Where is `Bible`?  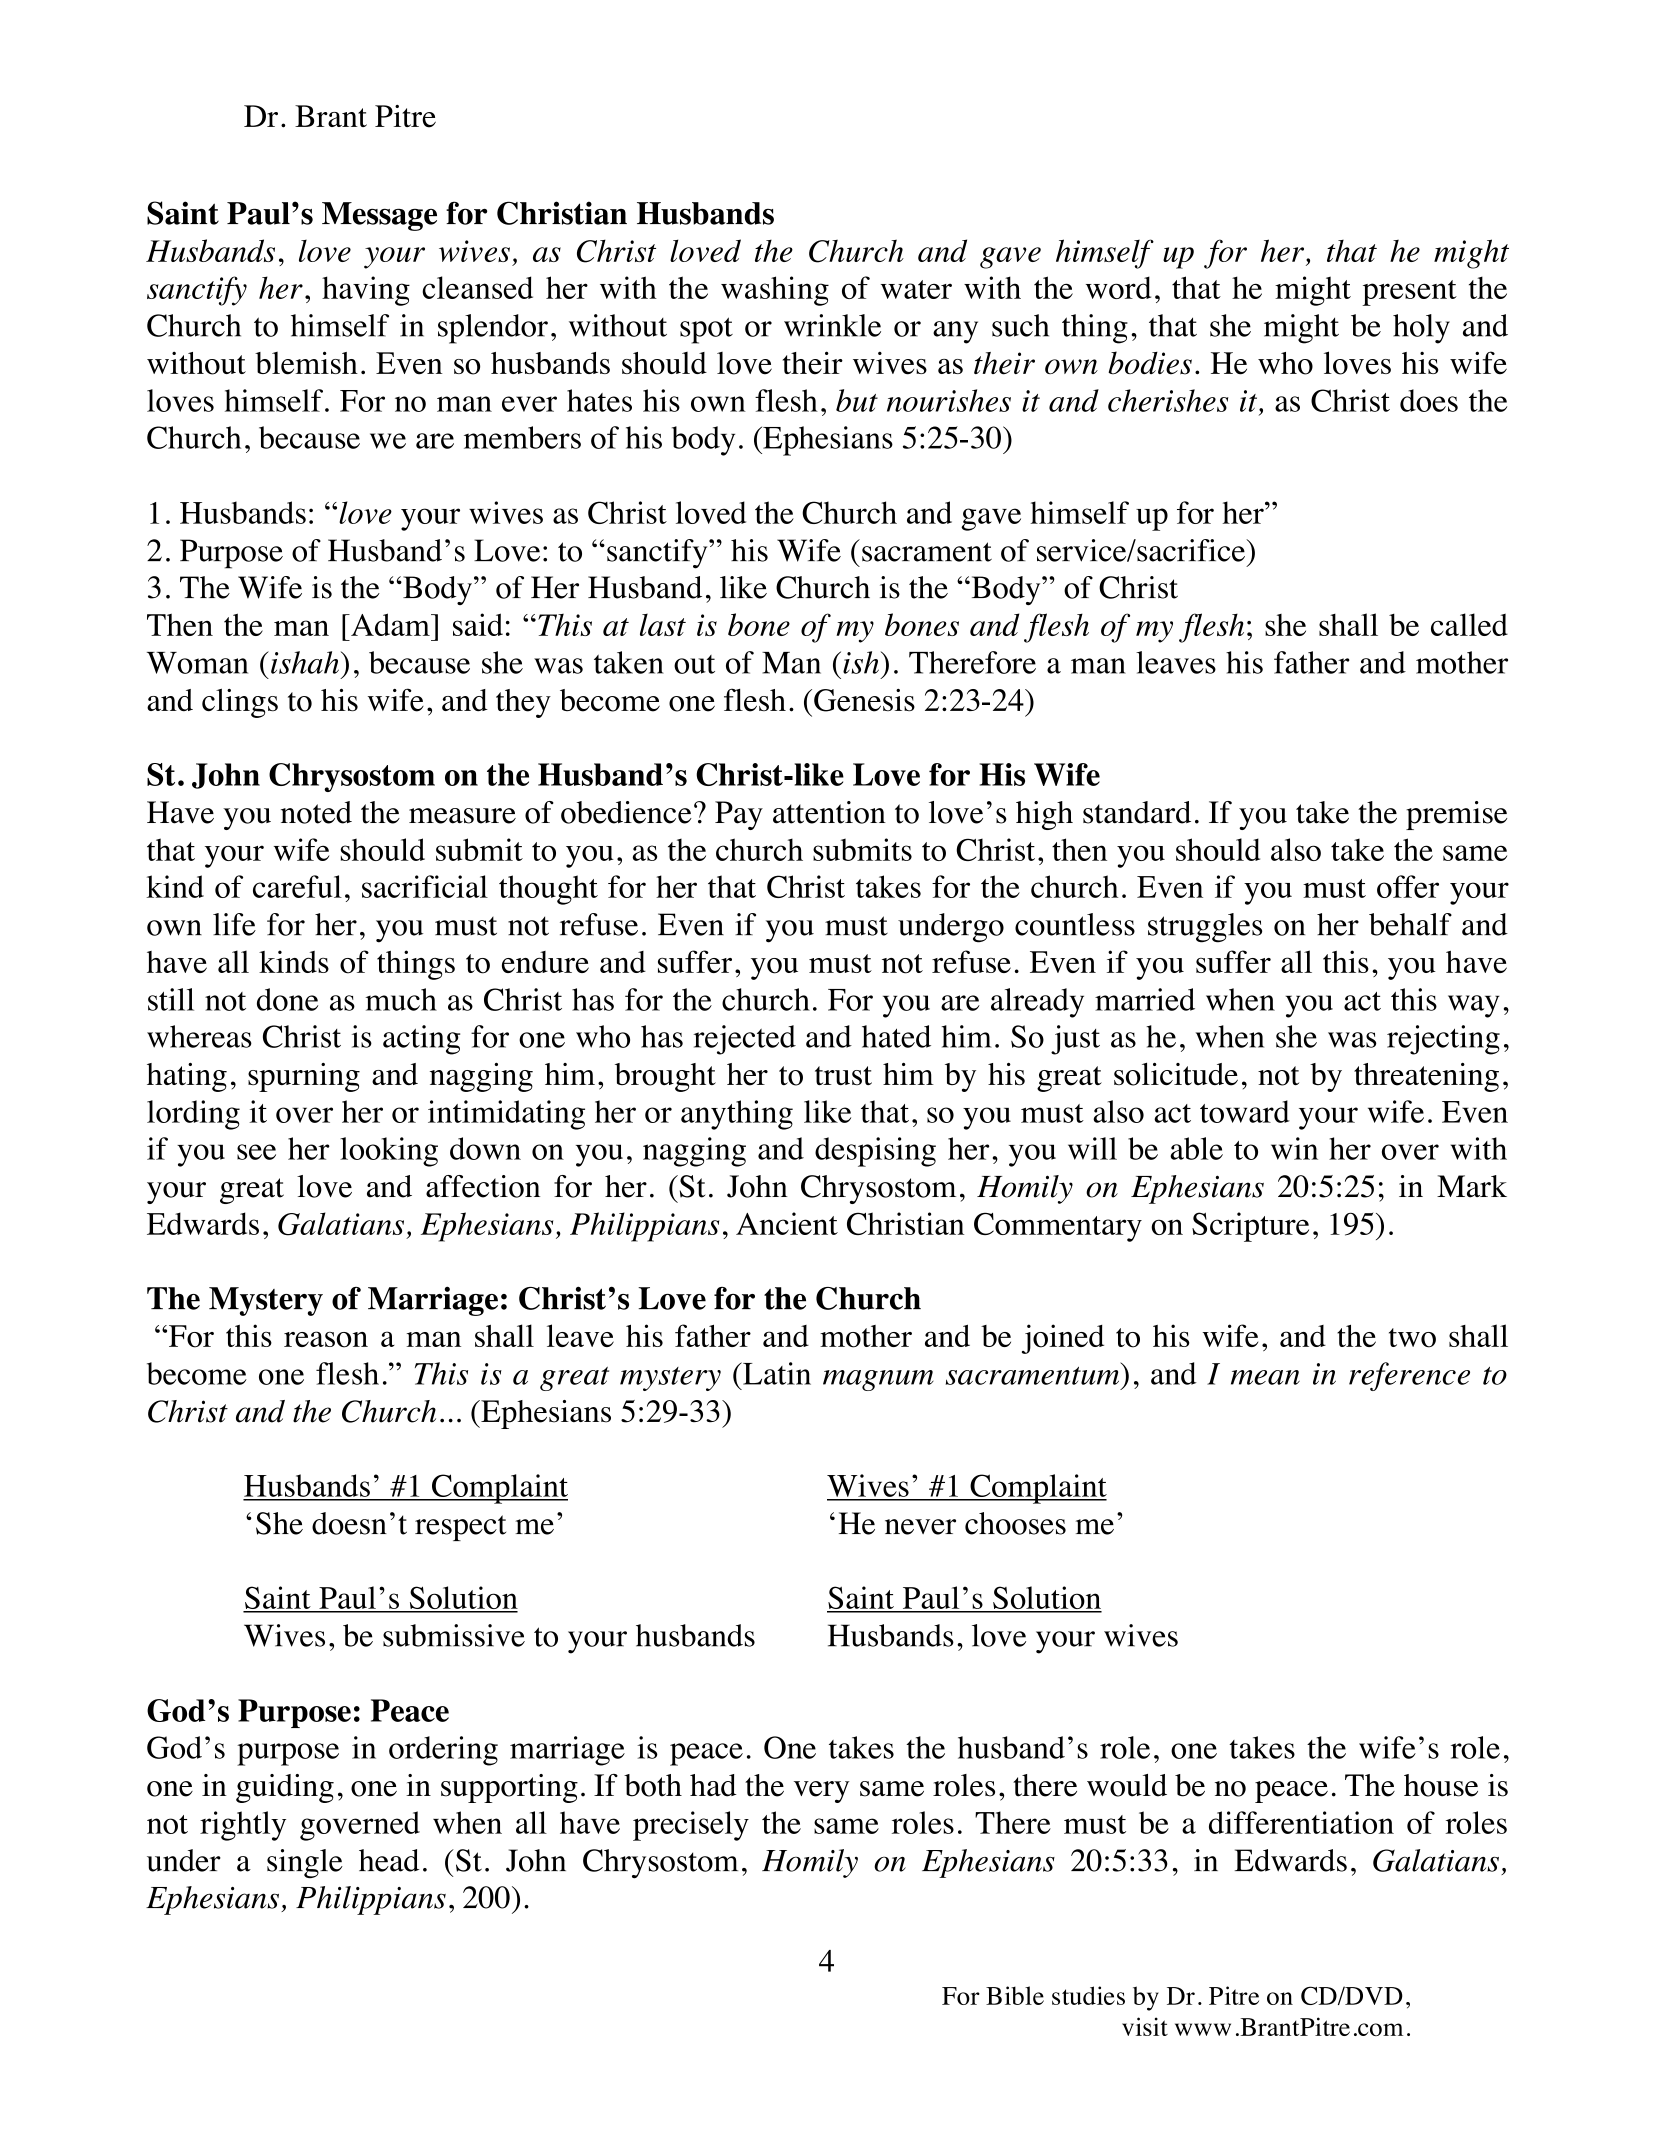
Bible is located at coordinates (1015, 1995).
